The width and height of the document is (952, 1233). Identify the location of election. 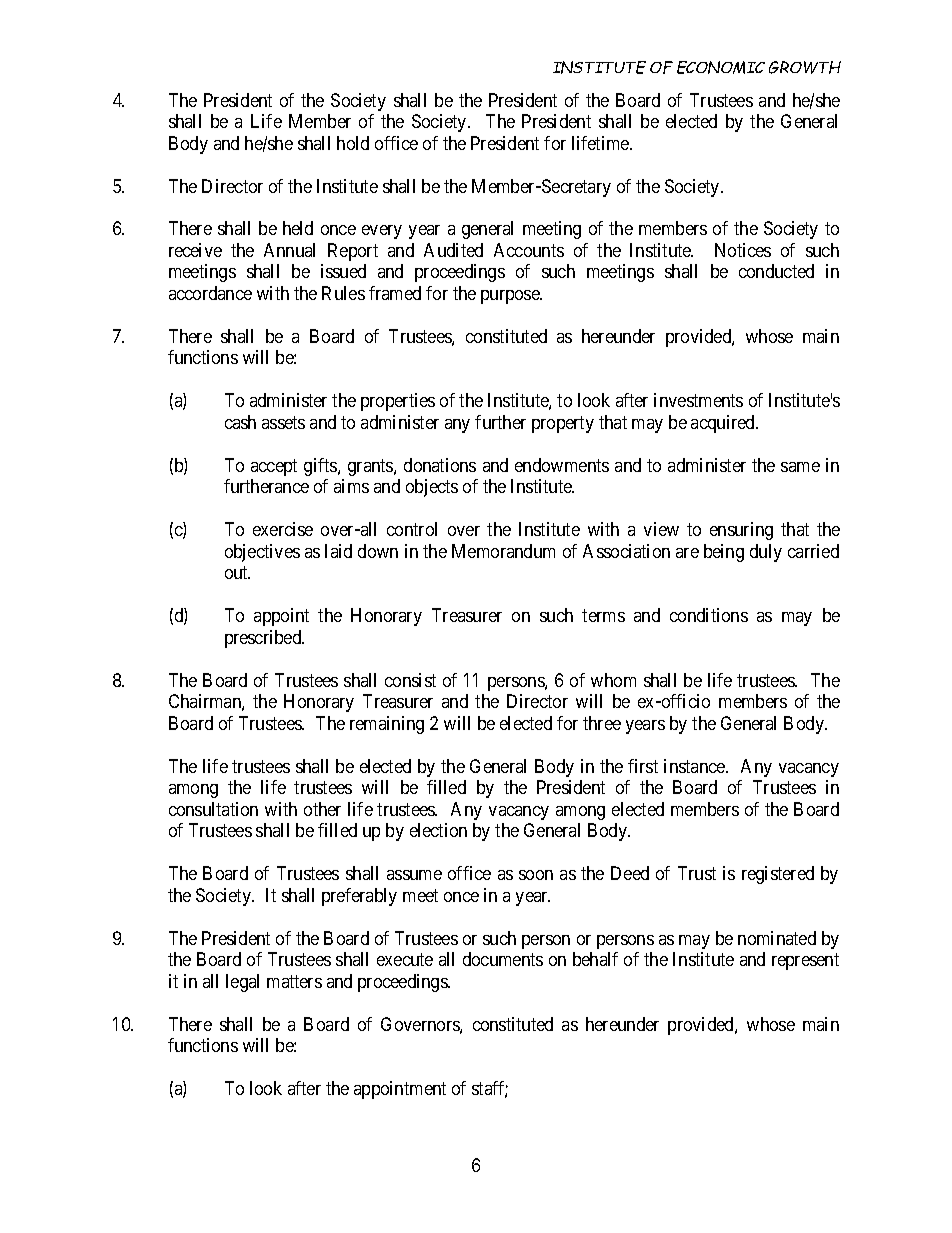
(438, 830).
